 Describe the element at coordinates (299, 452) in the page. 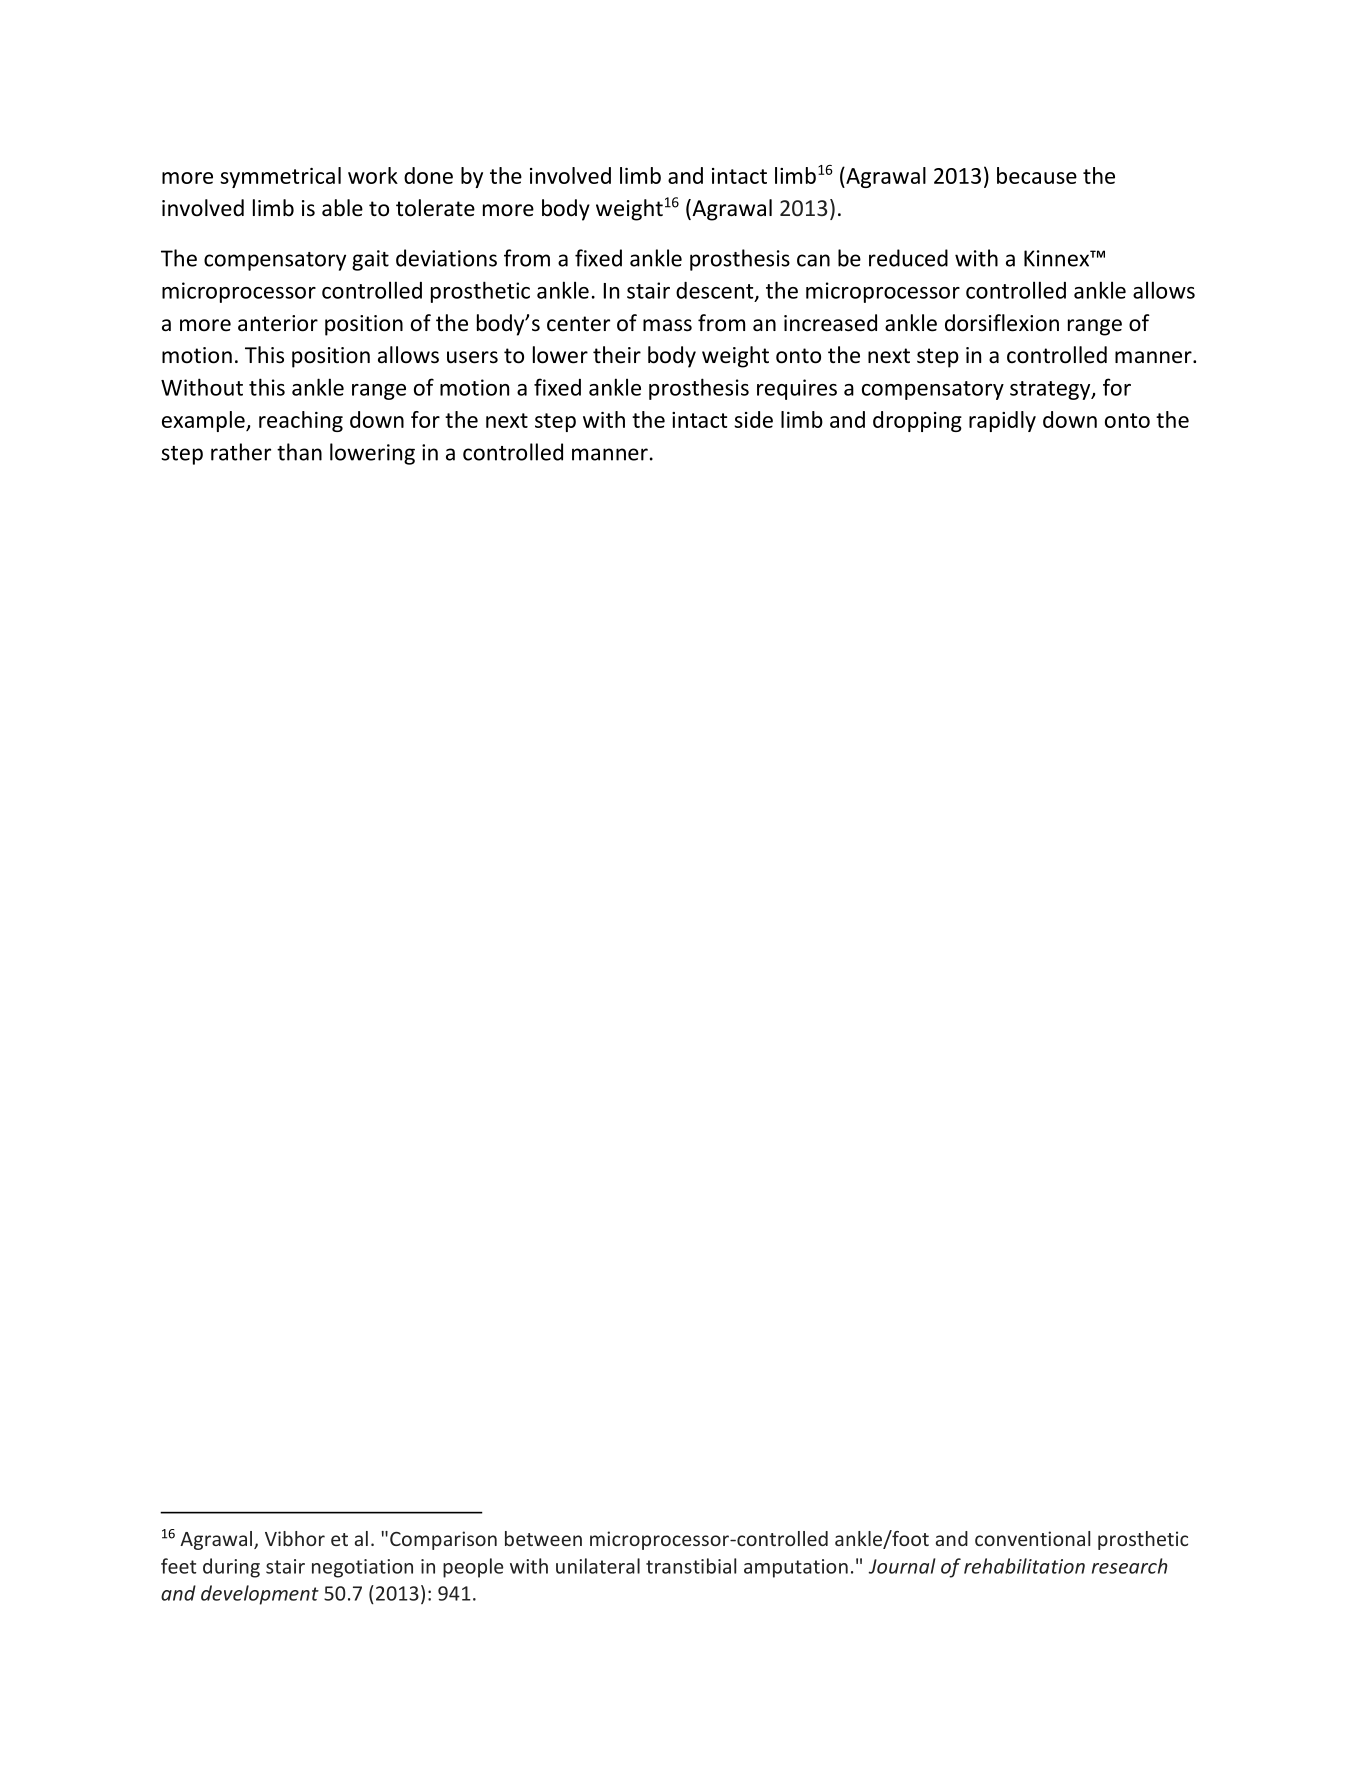

I see `than` at that location.
